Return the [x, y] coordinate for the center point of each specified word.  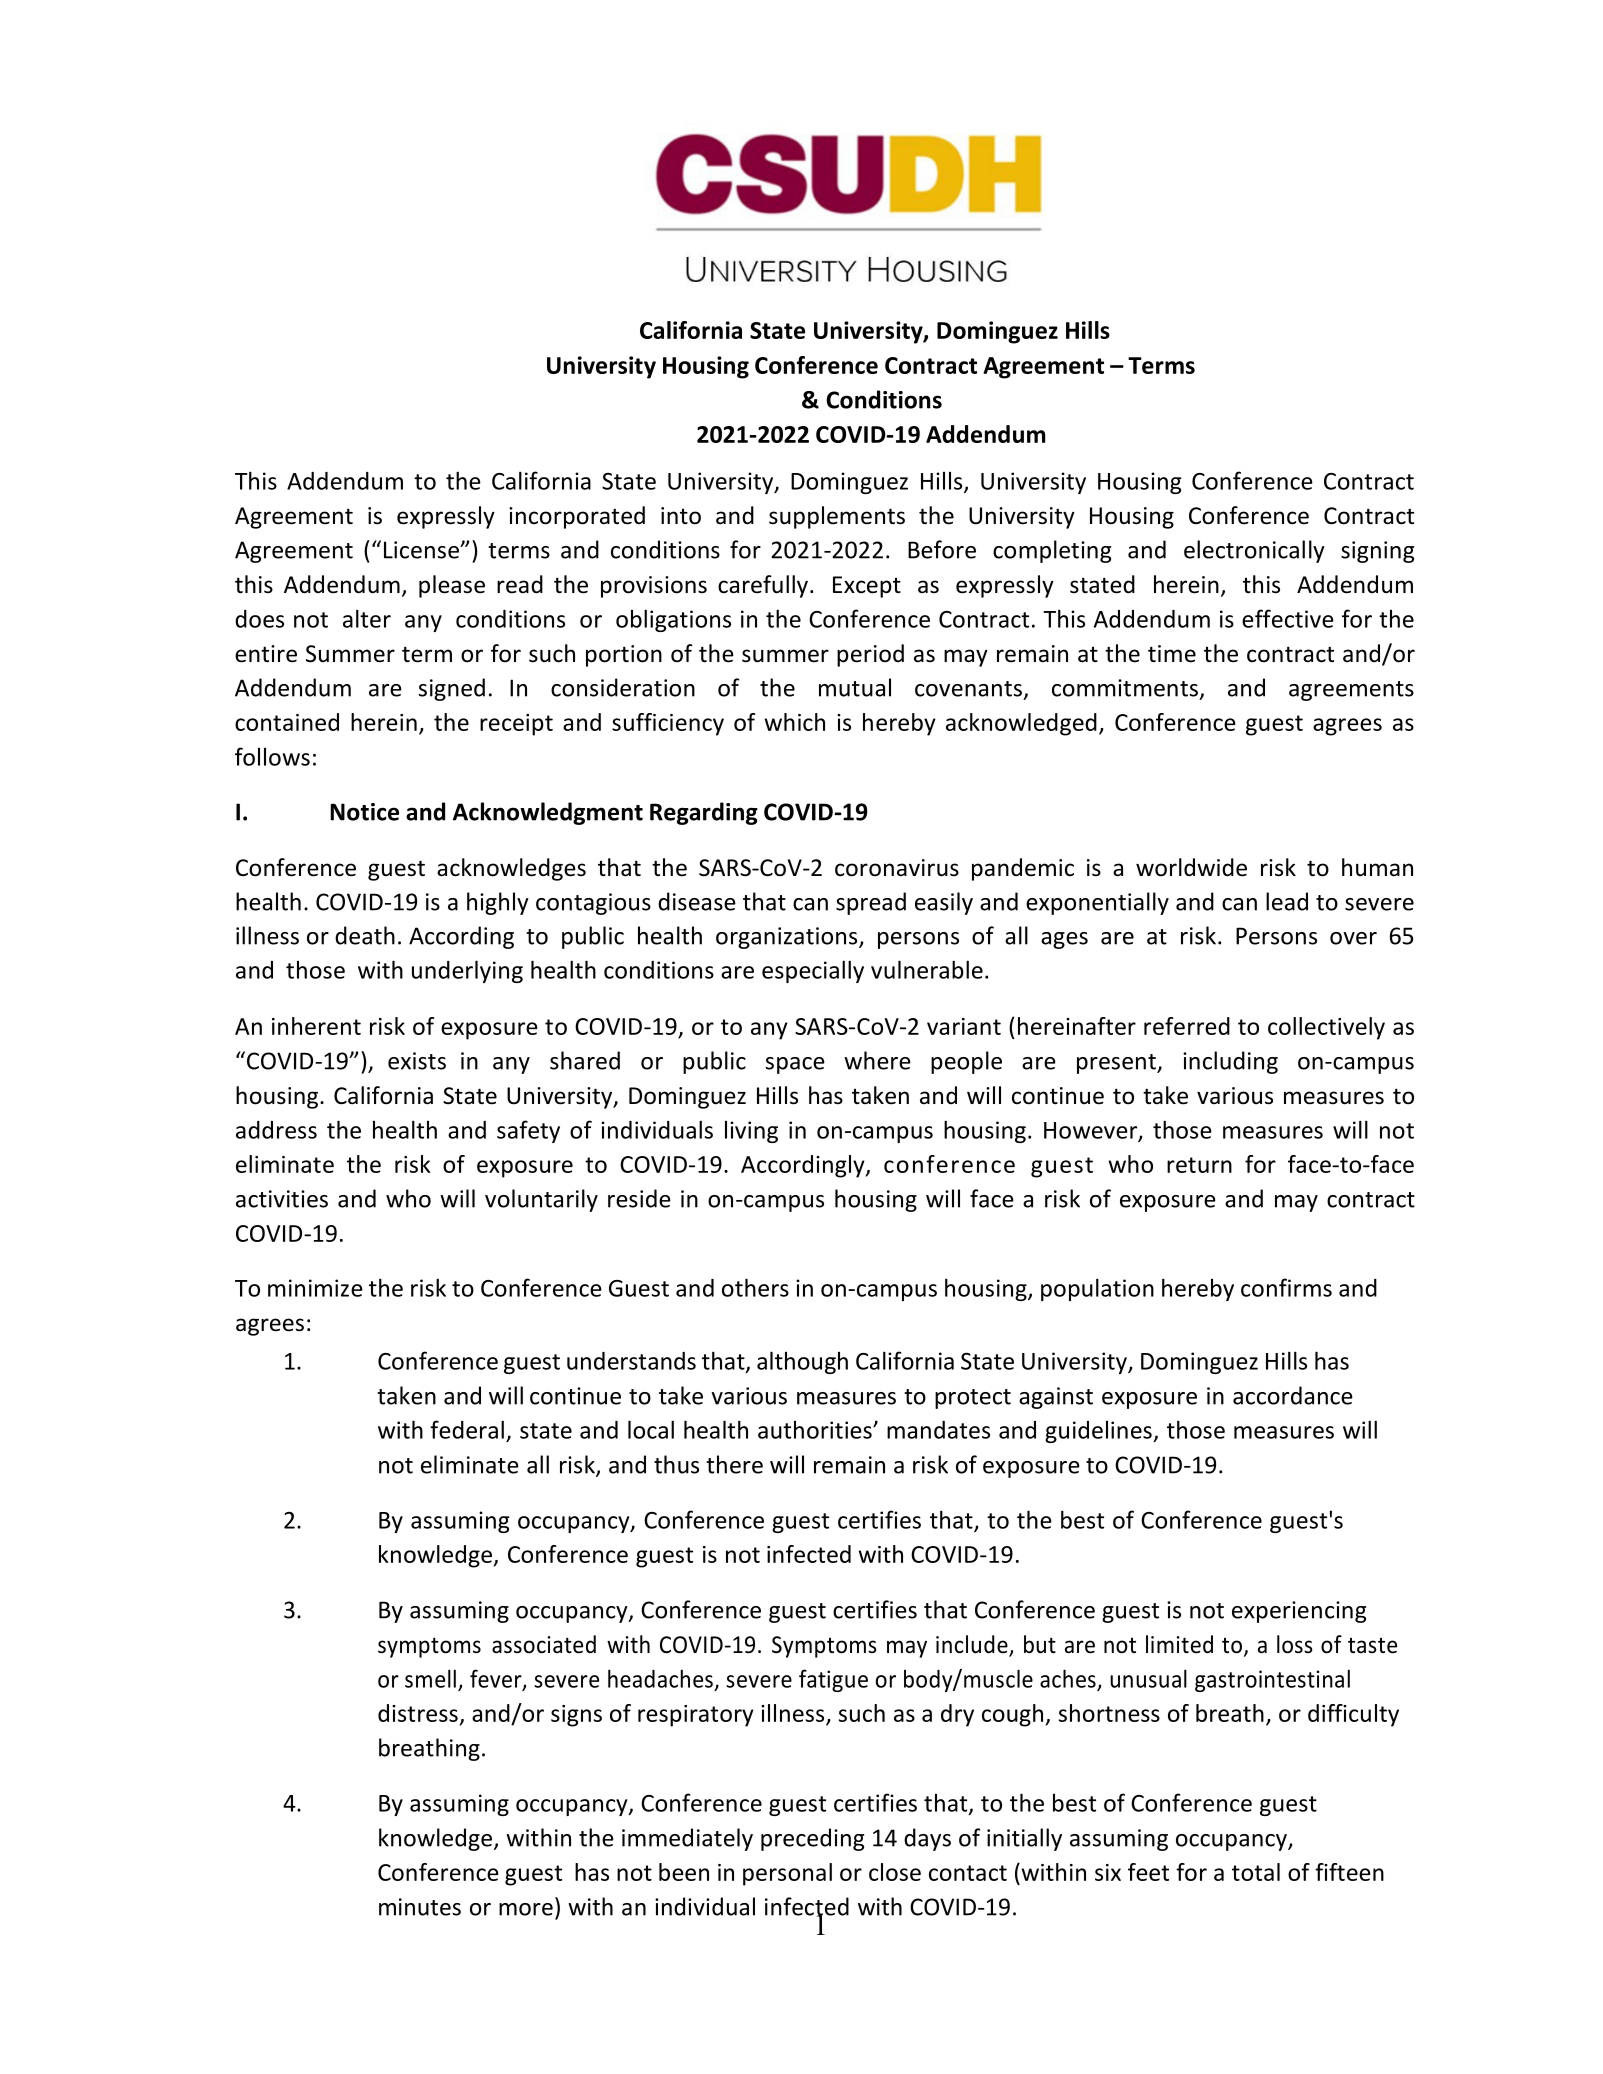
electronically [1254, 551]
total [1256, 1872]
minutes [420, 1907]
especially [813, 971]
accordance [1293, 1395]
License [422, 550]
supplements [837, 517]
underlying [467, 971]
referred [1187, 1026]
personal [787, 1874]
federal [467, 1429]
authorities [816, 1430]
